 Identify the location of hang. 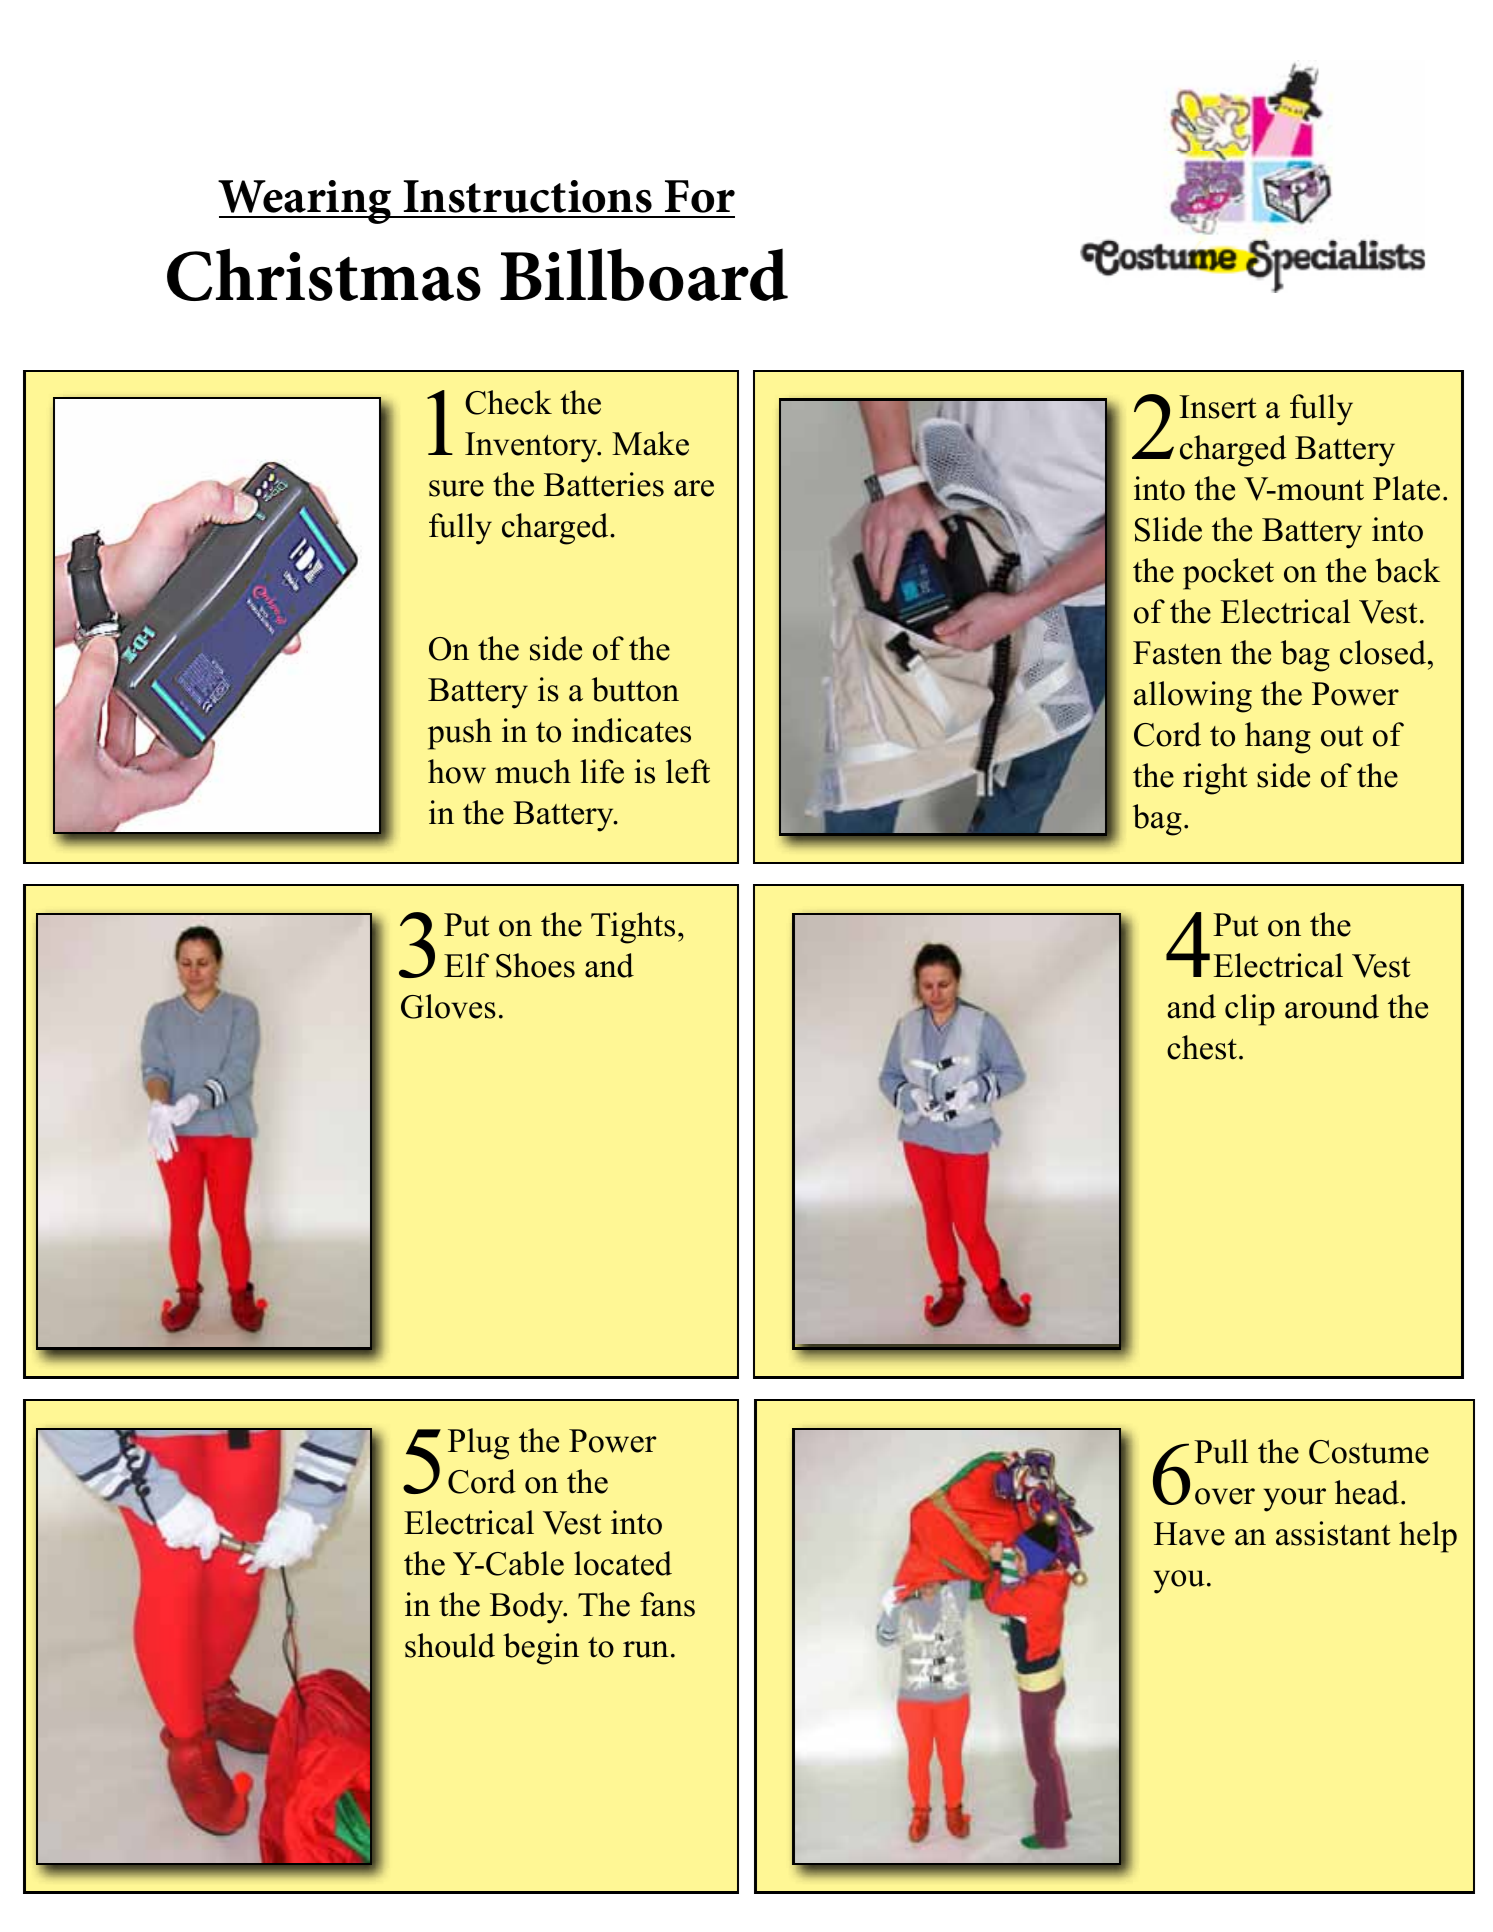
(1278, 738).
